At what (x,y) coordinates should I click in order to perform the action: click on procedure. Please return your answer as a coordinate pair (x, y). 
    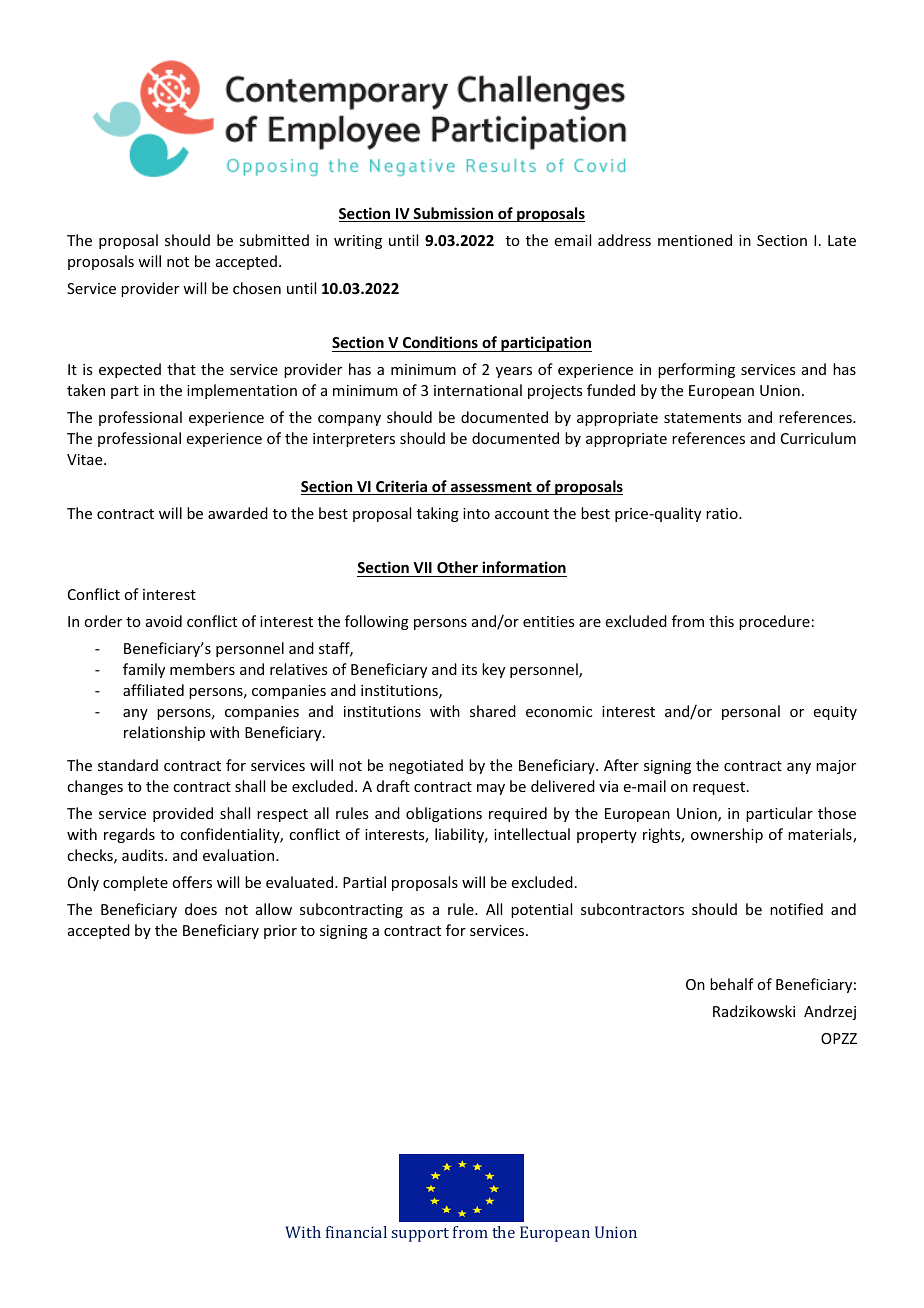
    Looking at the image, I should click on (774, 622).
